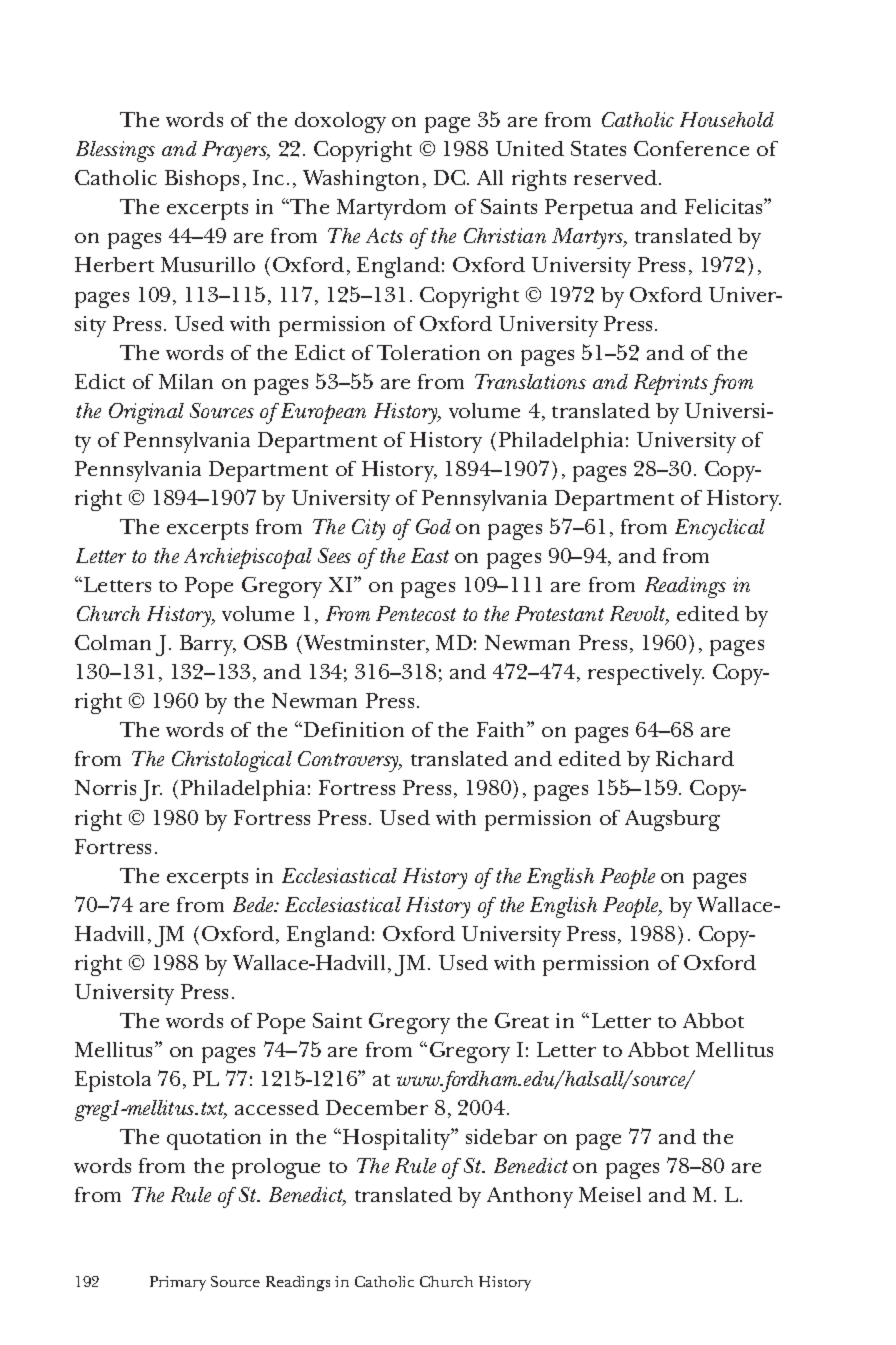 This screenshot has width=896, height=1345. What do you see at coordinates (146, 413) in the screenshot?
I see `Original` at bounding box center [146, 413].
